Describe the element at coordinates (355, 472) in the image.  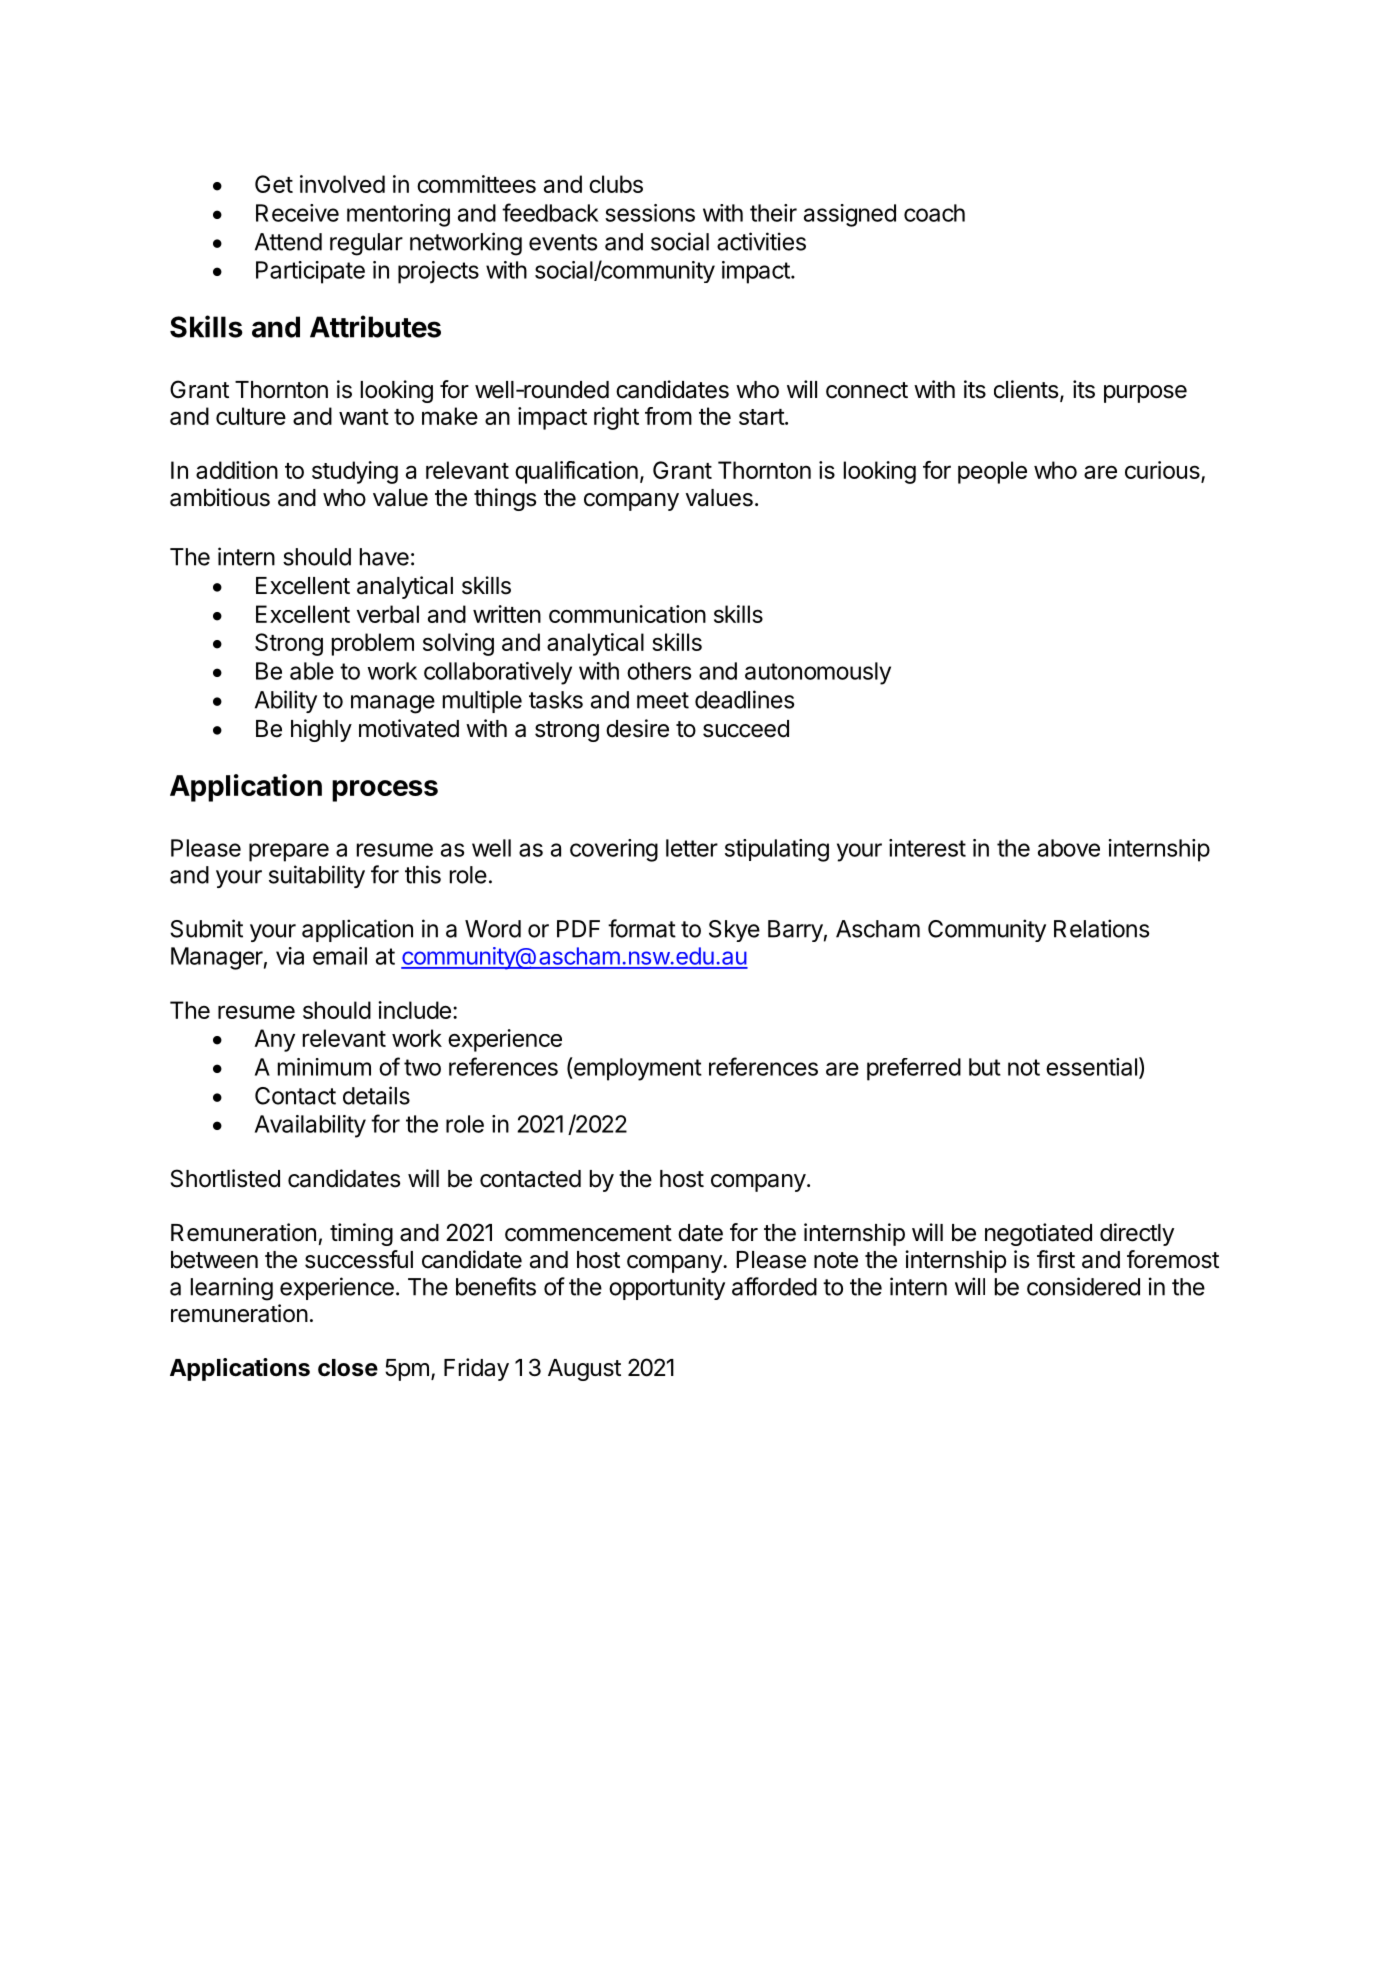
I see `studying` at that location.
